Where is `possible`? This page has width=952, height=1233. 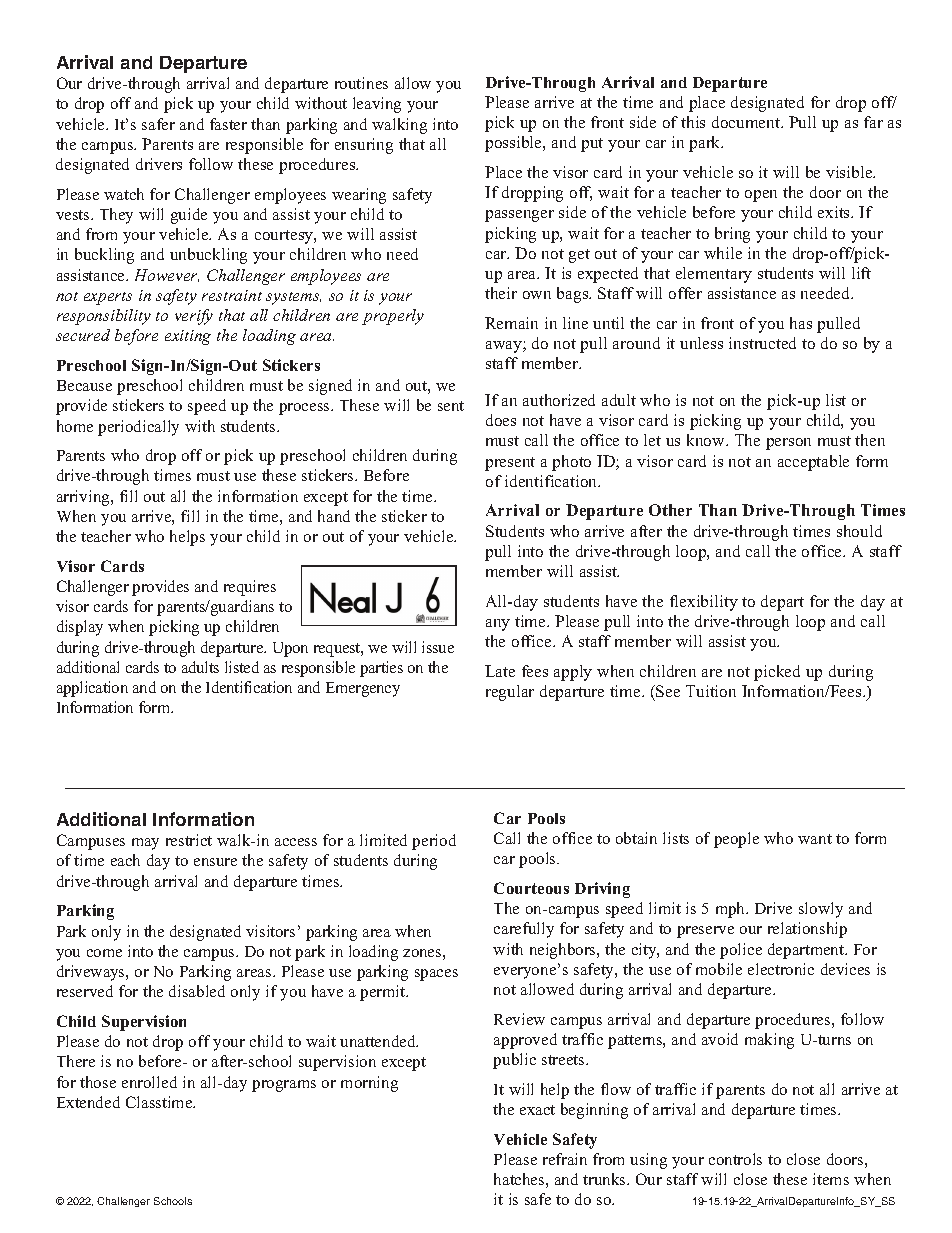 possible is located at coordinates (514, 144).
